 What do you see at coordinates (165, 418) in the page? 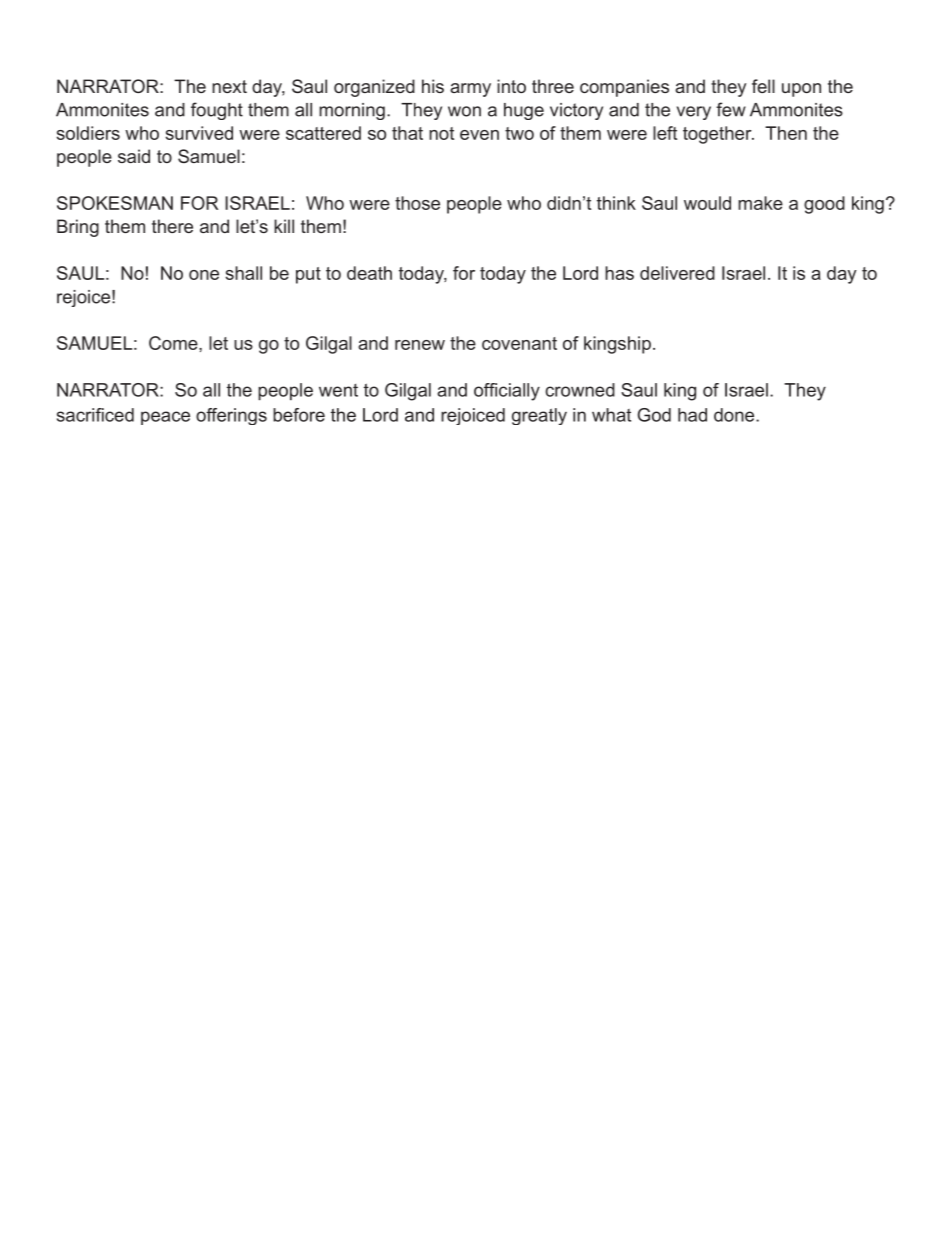
I see `peace` at bounding box center [165, 418].
